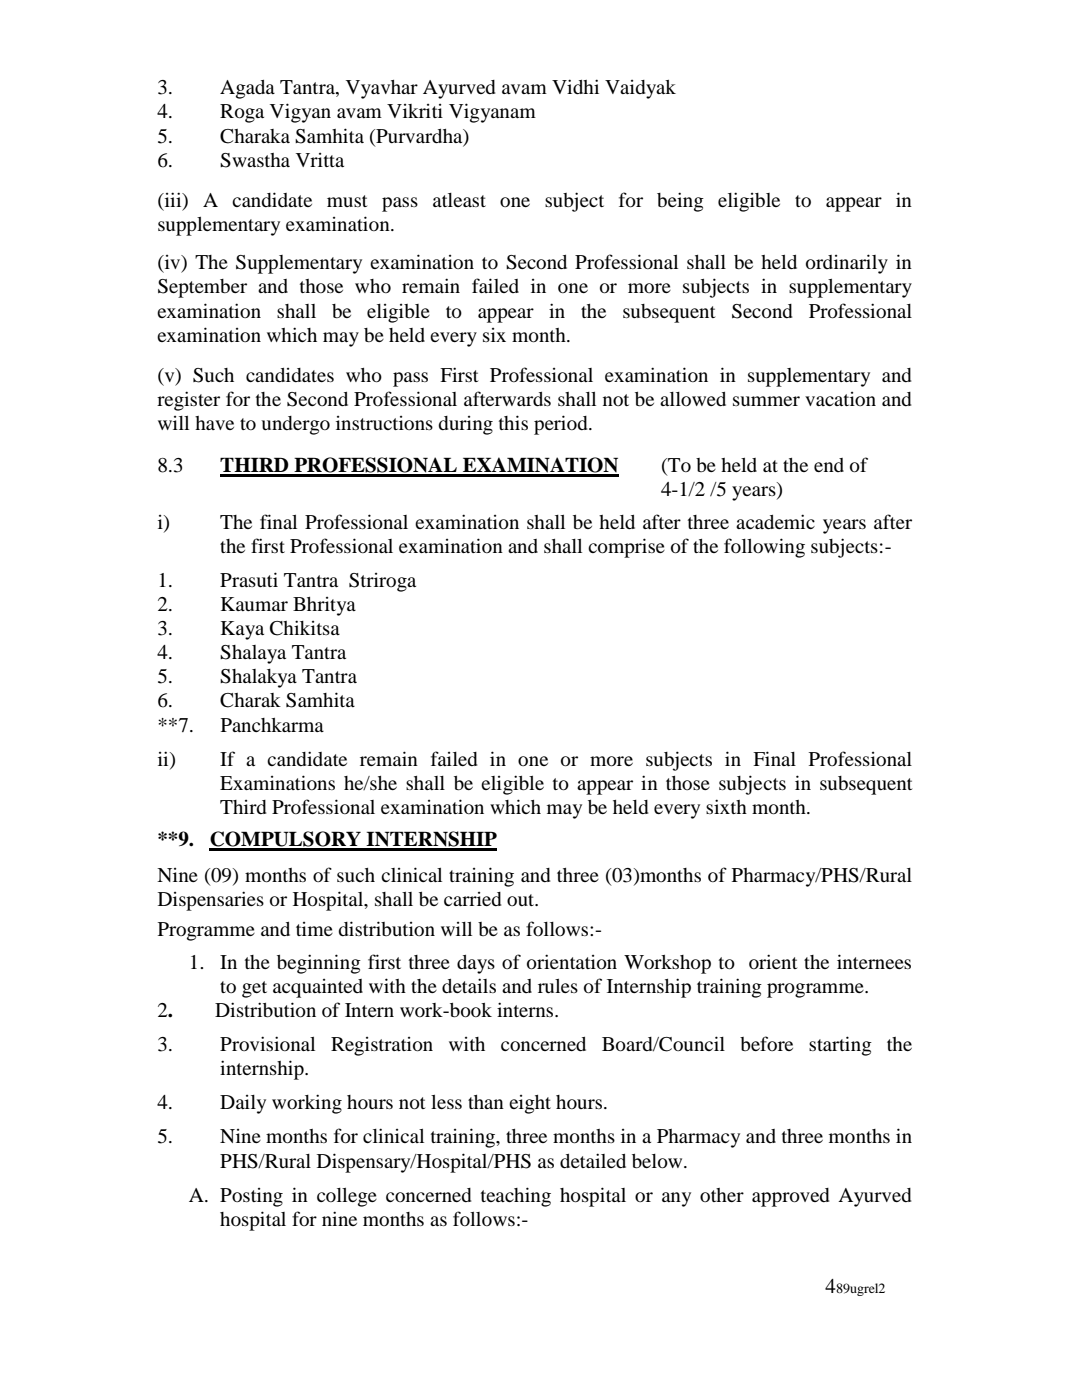 The height and width of the screenshot is (1384, 1070). What do you see at coordinates (680, 202) in the screenshot?
I see `being` at bounding box center [680, 202].
